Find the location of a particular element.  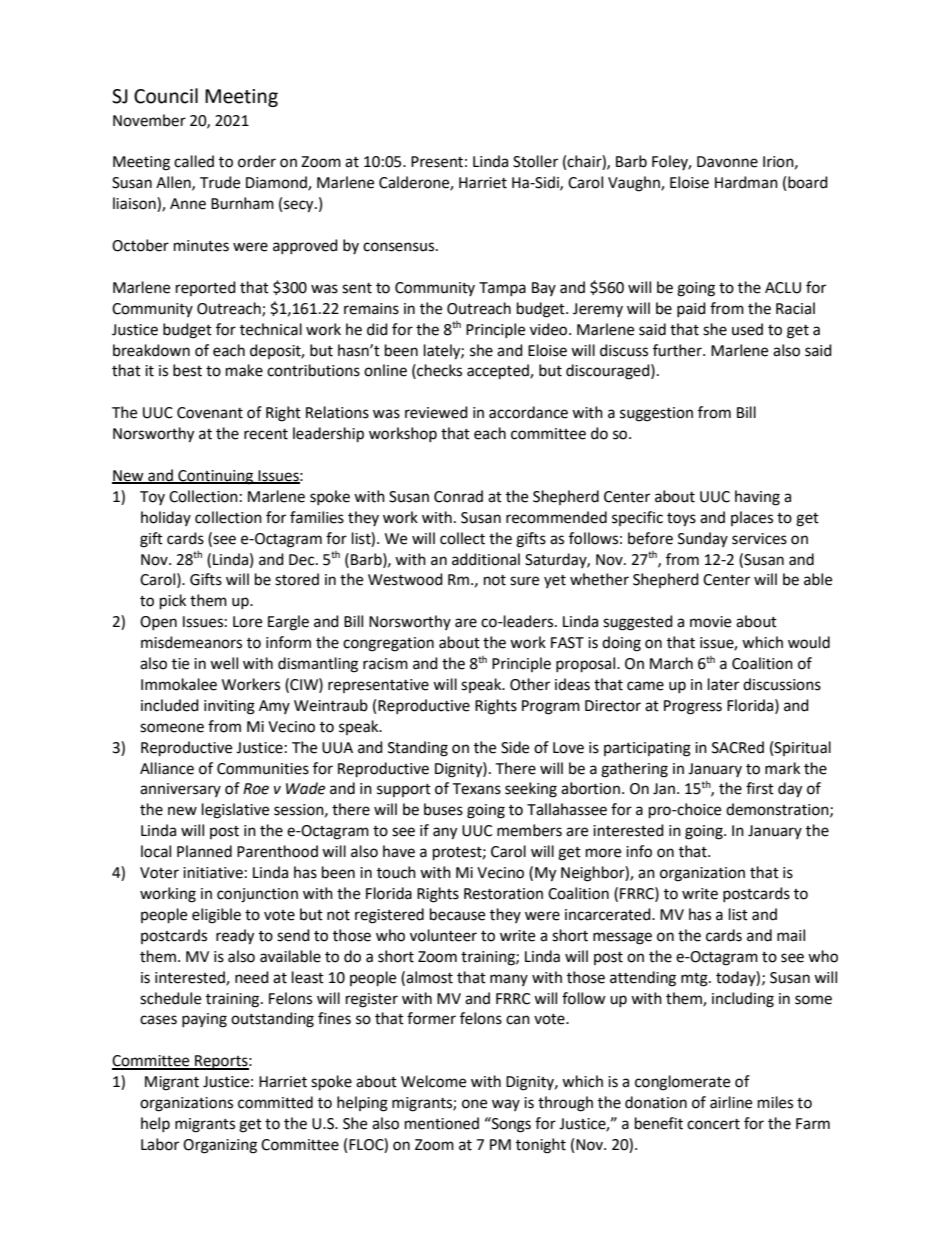

Lore is located at coordinates (247, 622).
